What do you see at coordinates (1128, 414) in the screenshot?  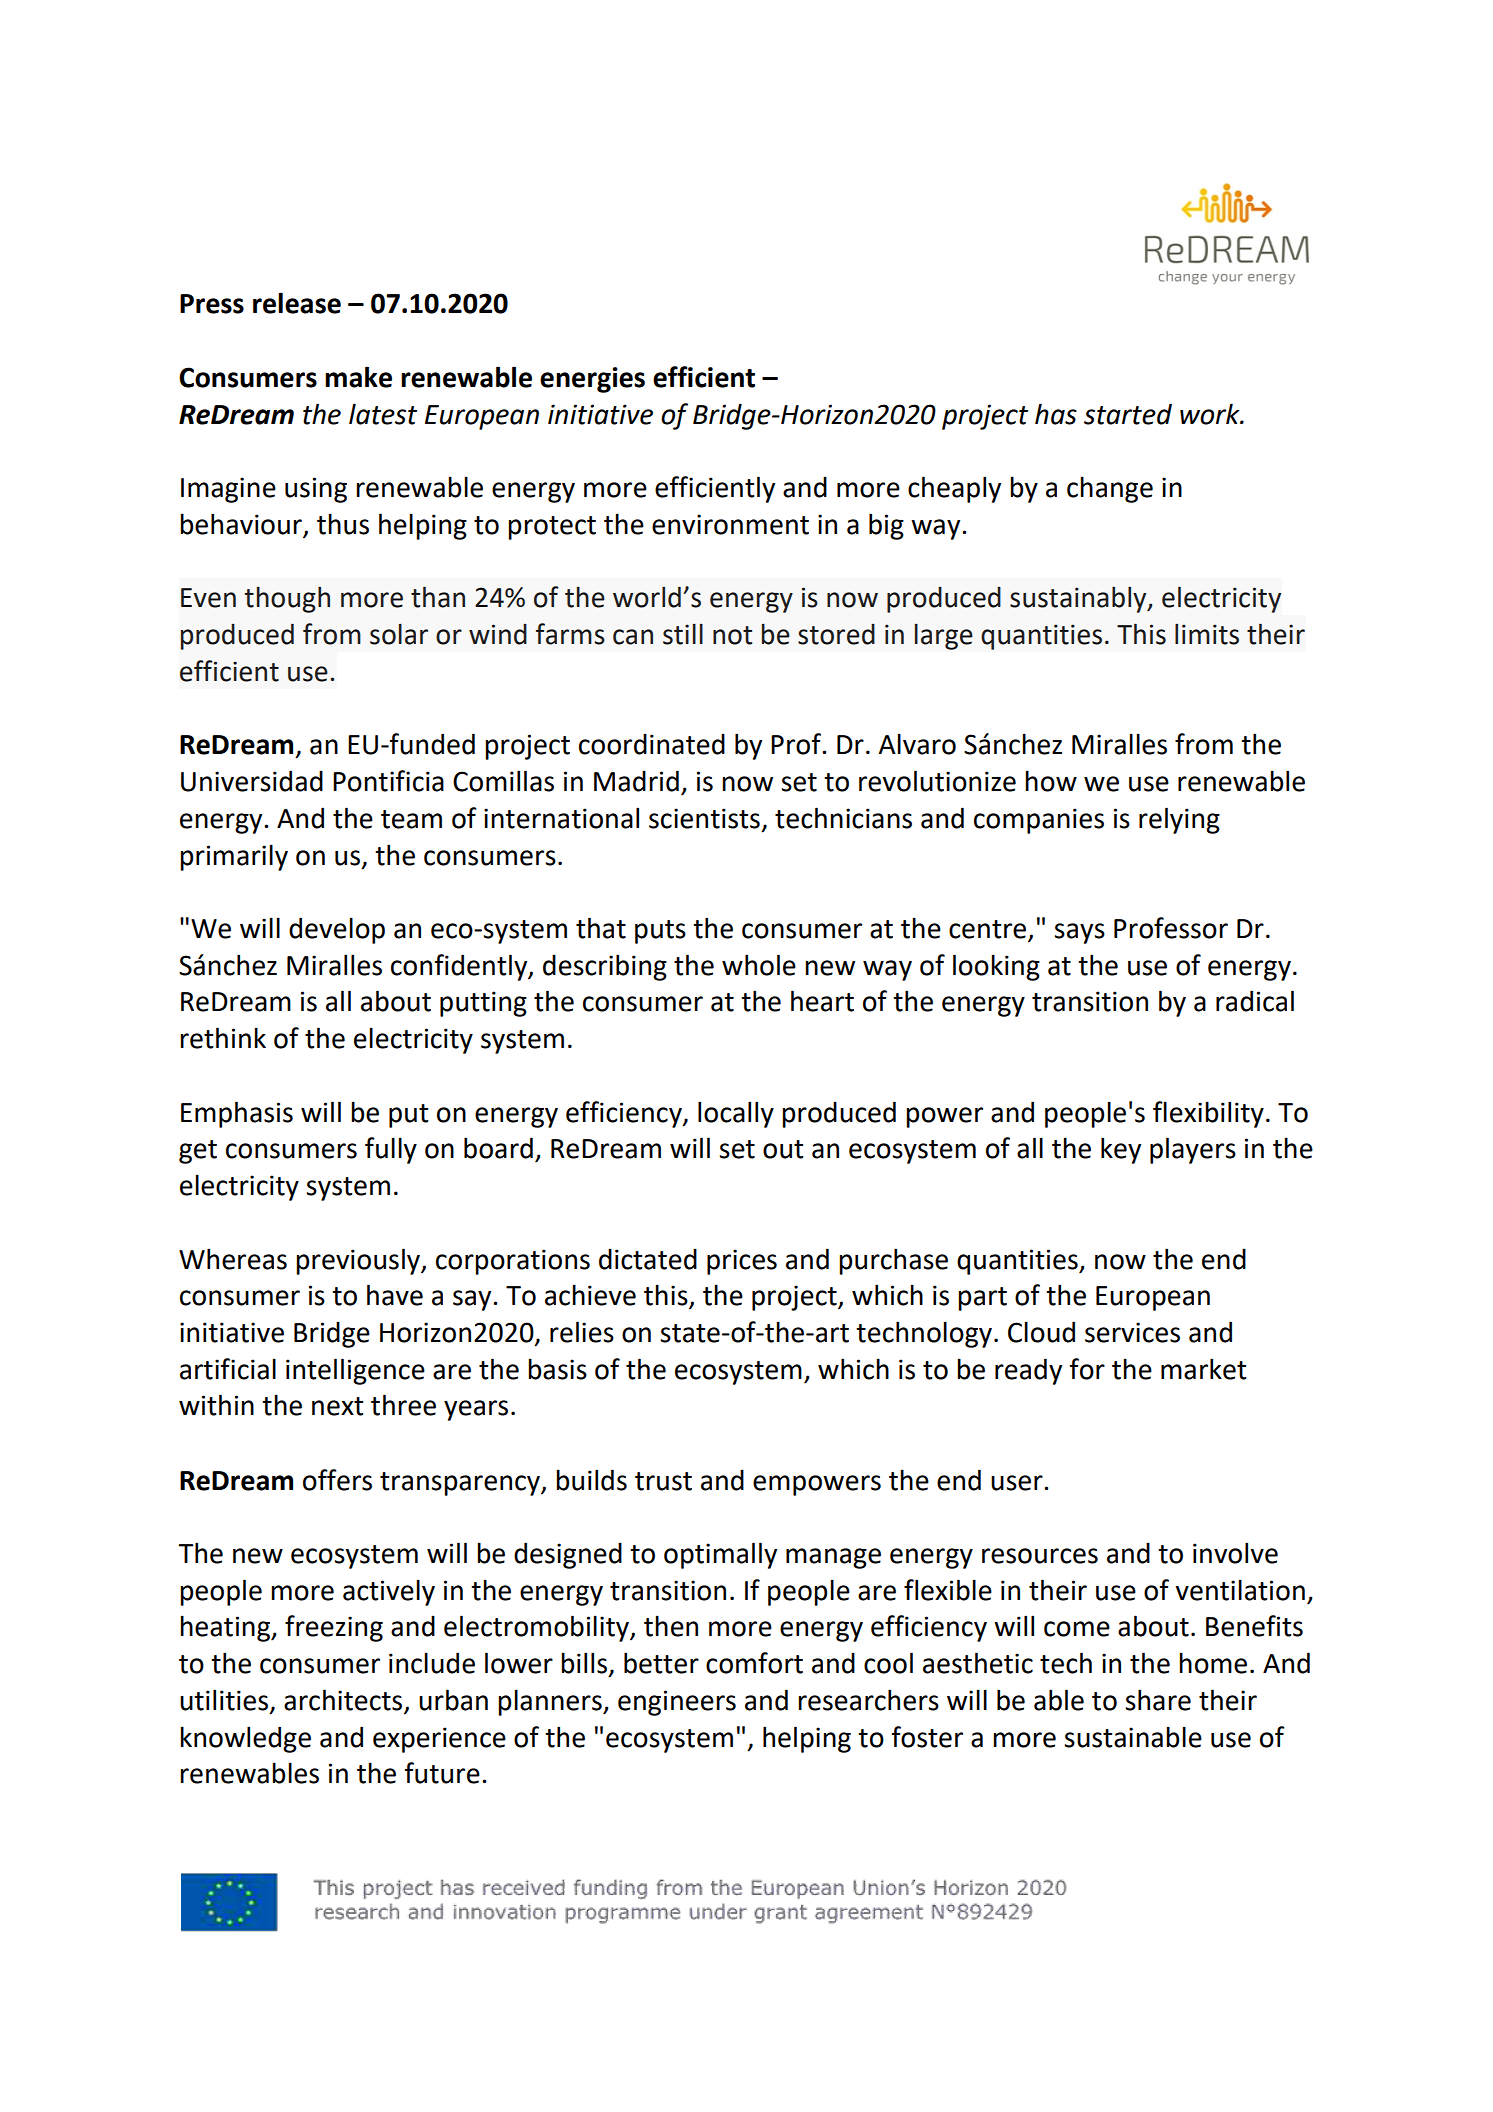 I see `started` at bounding box center [1128, 414].
